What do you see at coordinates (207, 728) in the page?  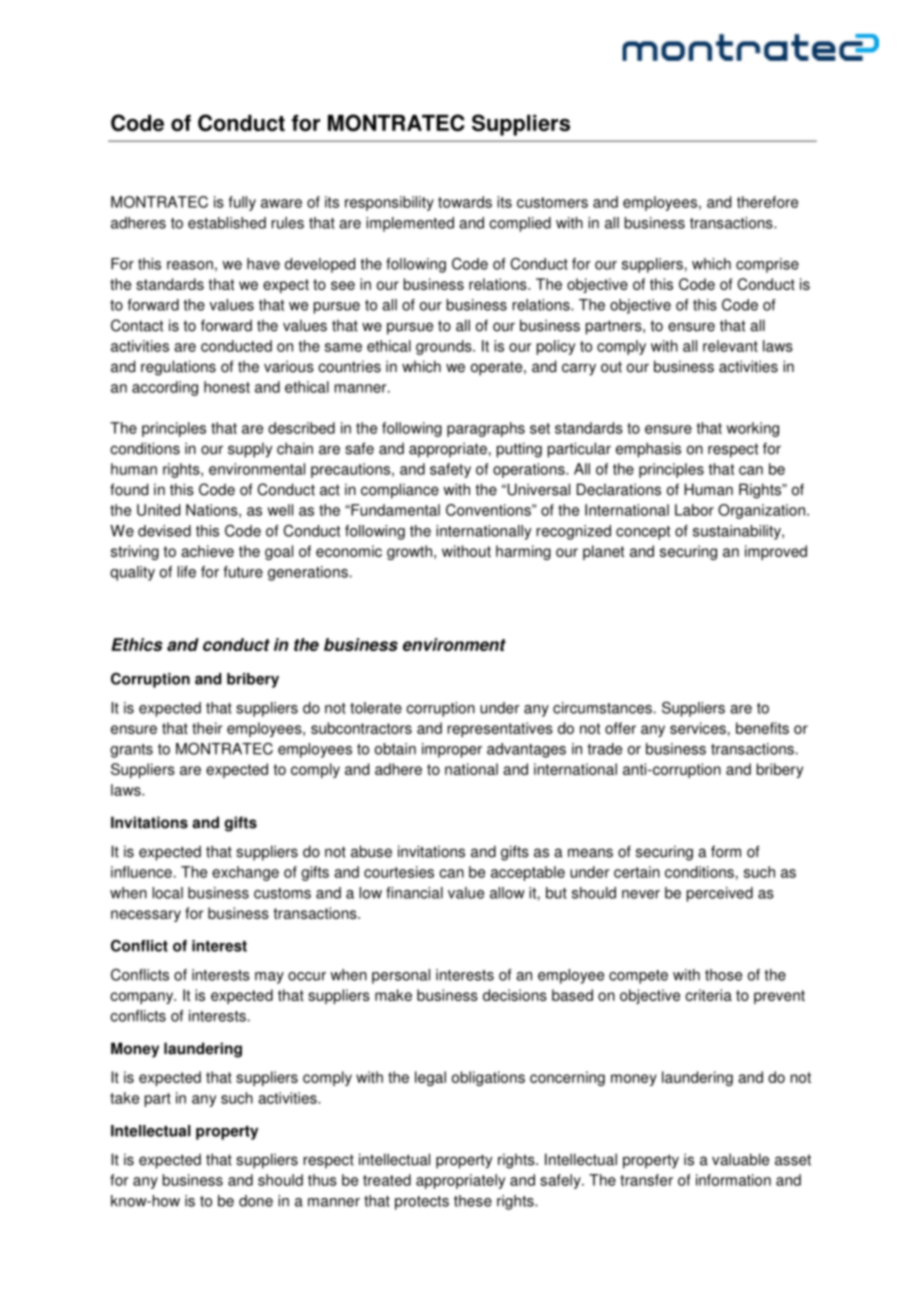 I see `their` at bounding box center [207, 728].
